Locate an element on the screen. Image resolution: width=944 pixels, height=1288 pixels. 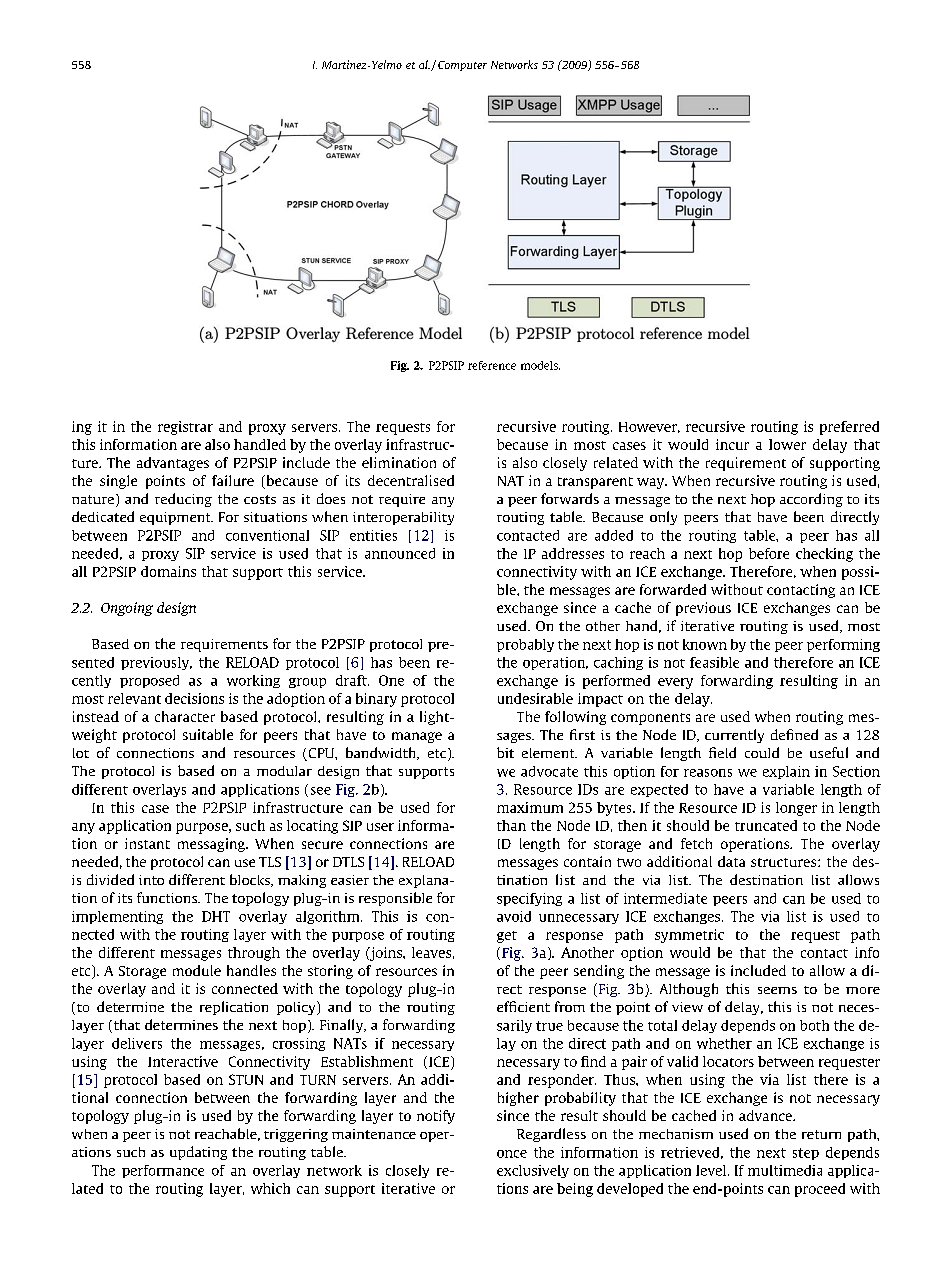
Computer is located at coordinates (462, 66).
